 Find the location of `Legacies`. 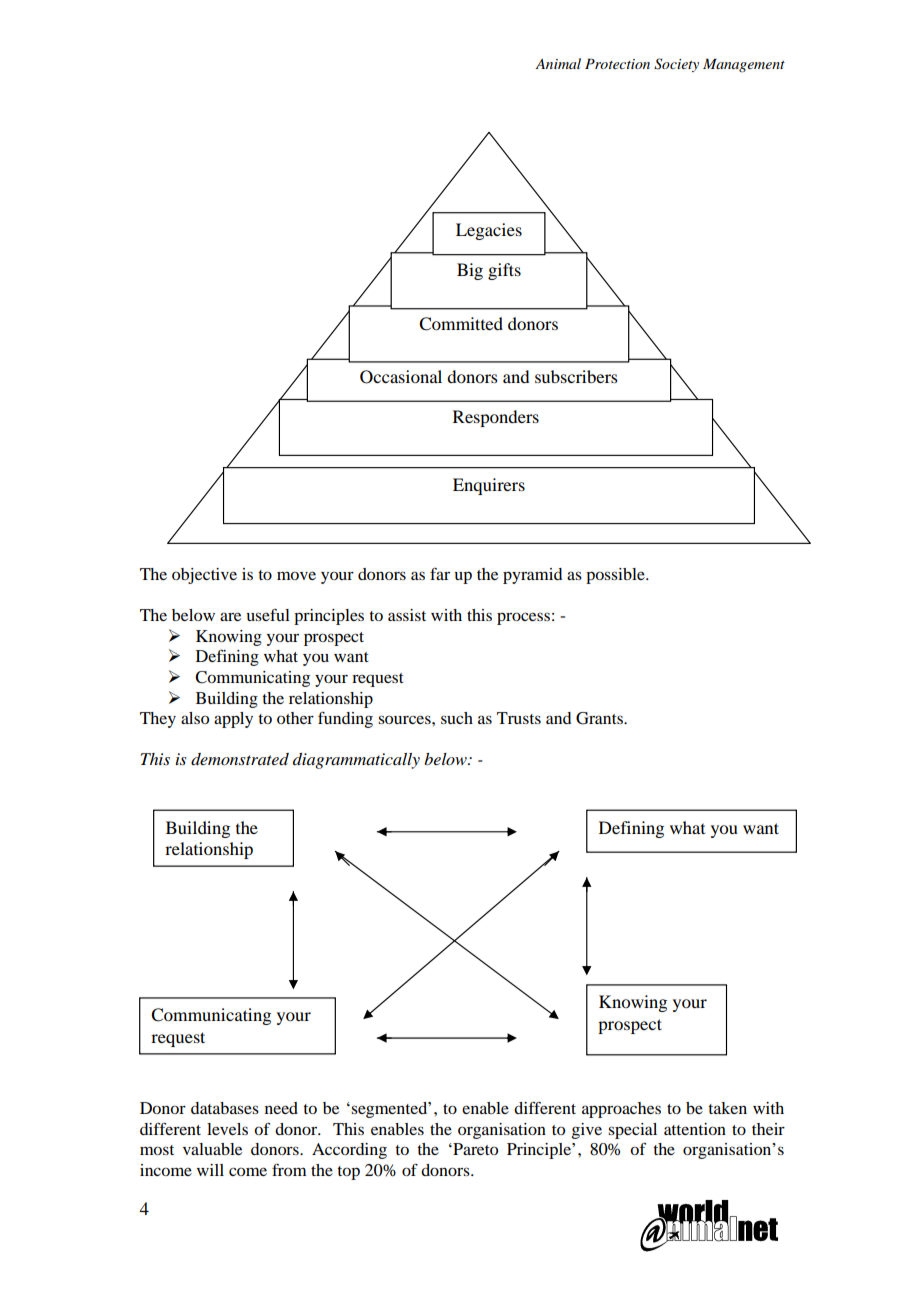

Legacies is located at coordinates (489, 231).
